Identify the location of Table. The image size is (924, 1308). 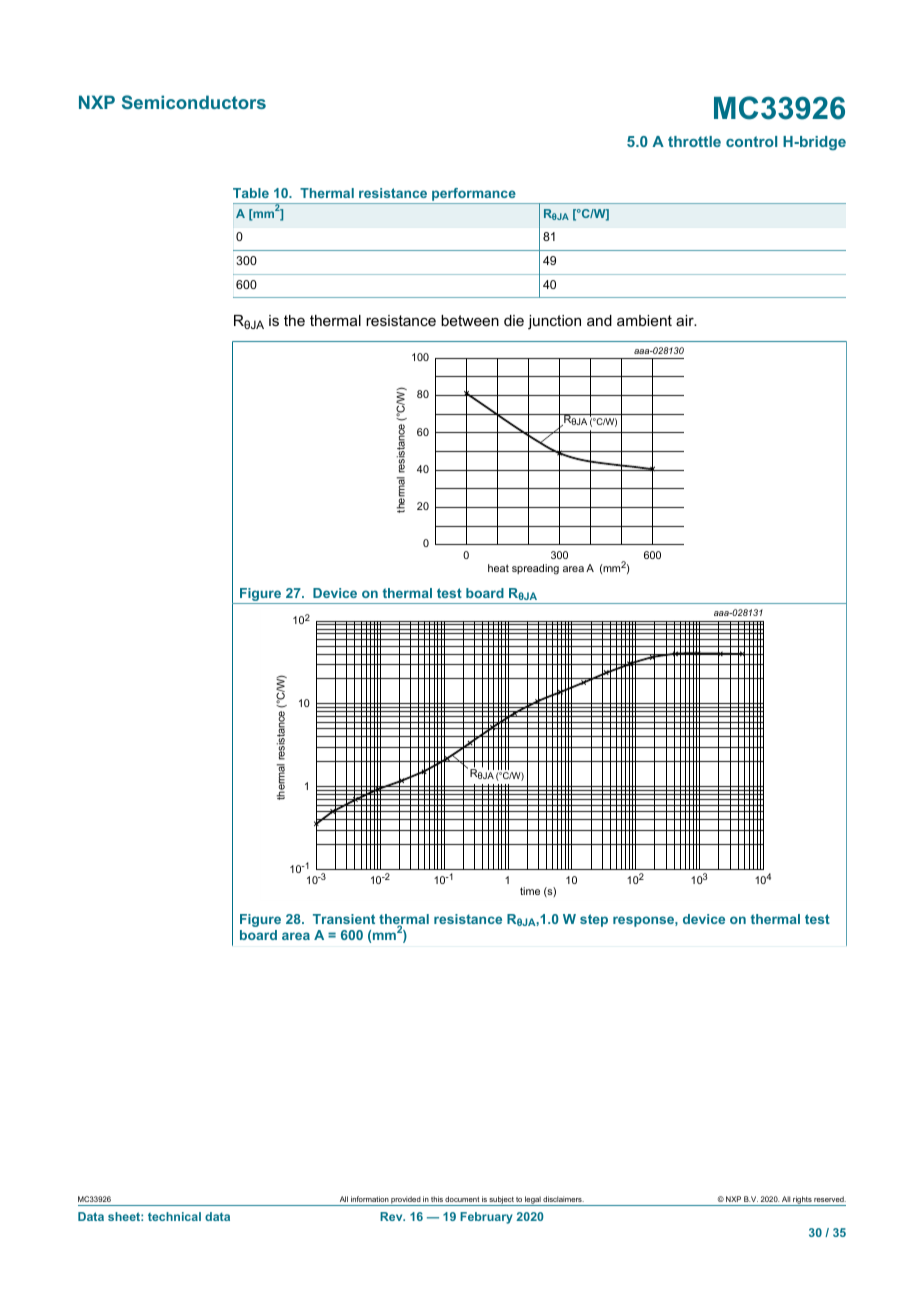
(251, 193).
